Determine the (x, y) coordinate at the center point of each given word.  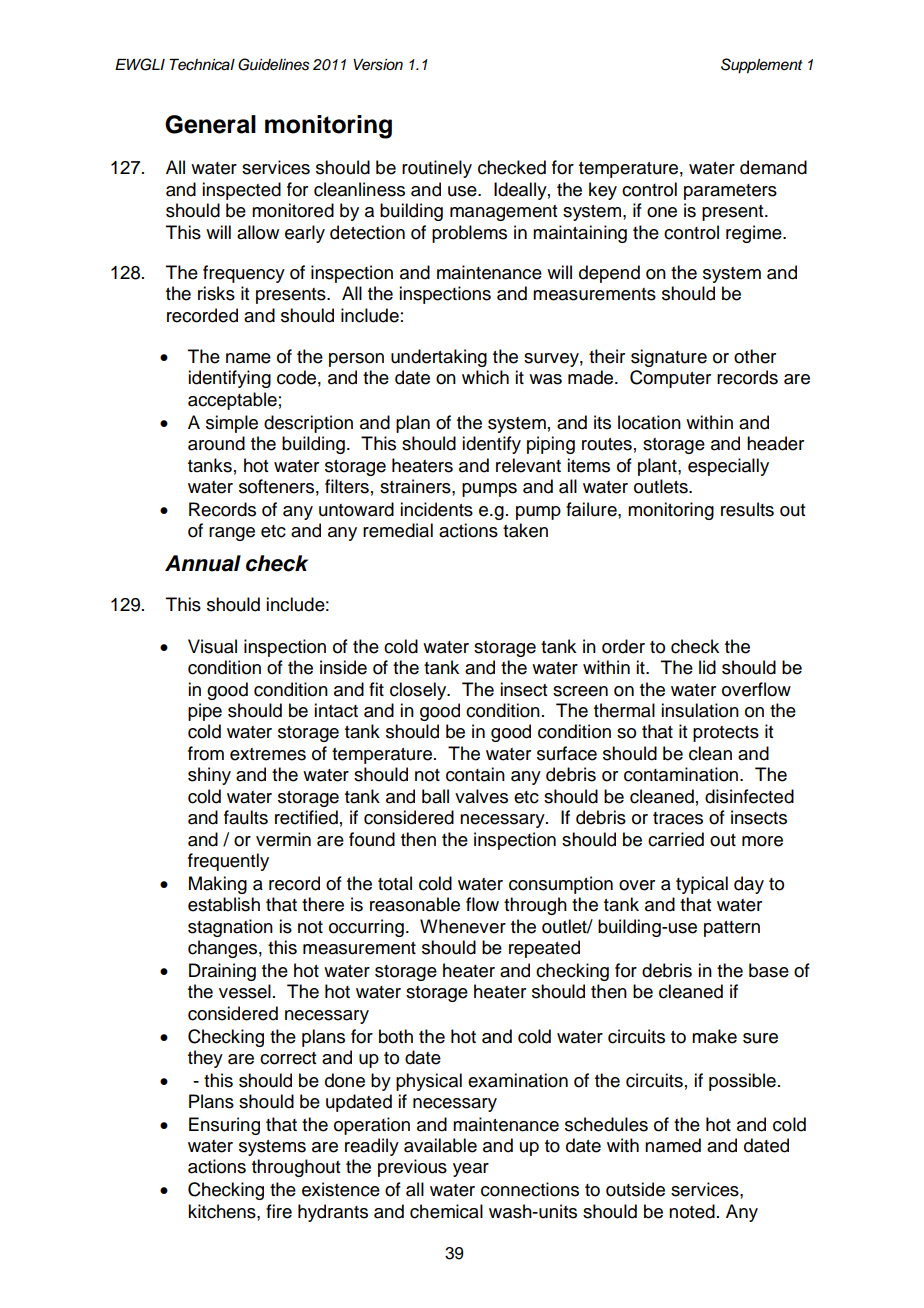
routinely (437, 169)
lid (707, 667)
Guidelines (274, 64)
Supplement (762, 66)
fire (279, 1211)
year (471, 1170)
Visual (212, 646)
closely (419, 691)
